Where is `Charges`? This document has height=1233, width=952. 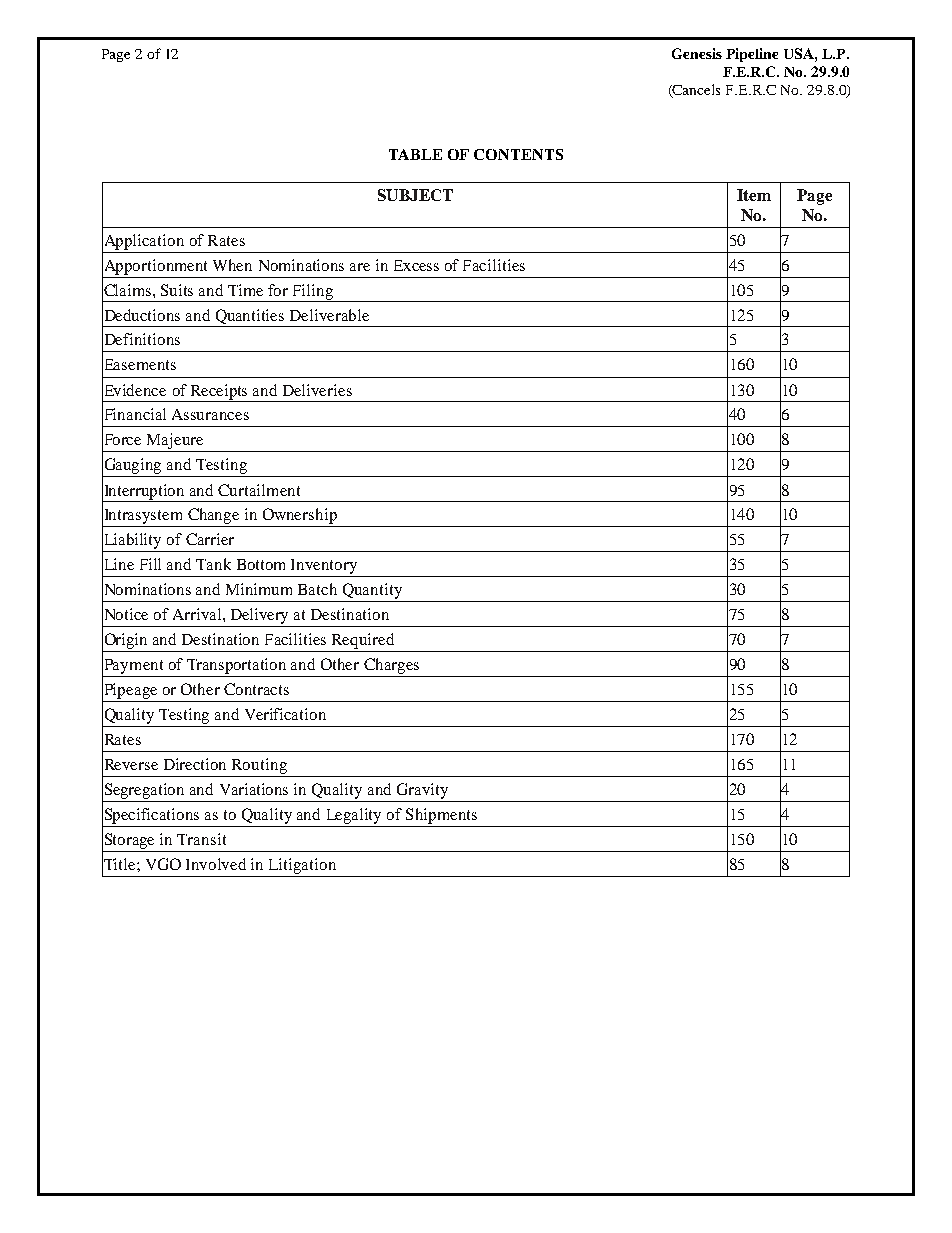 Charges is located at coordinates (392, 667).
